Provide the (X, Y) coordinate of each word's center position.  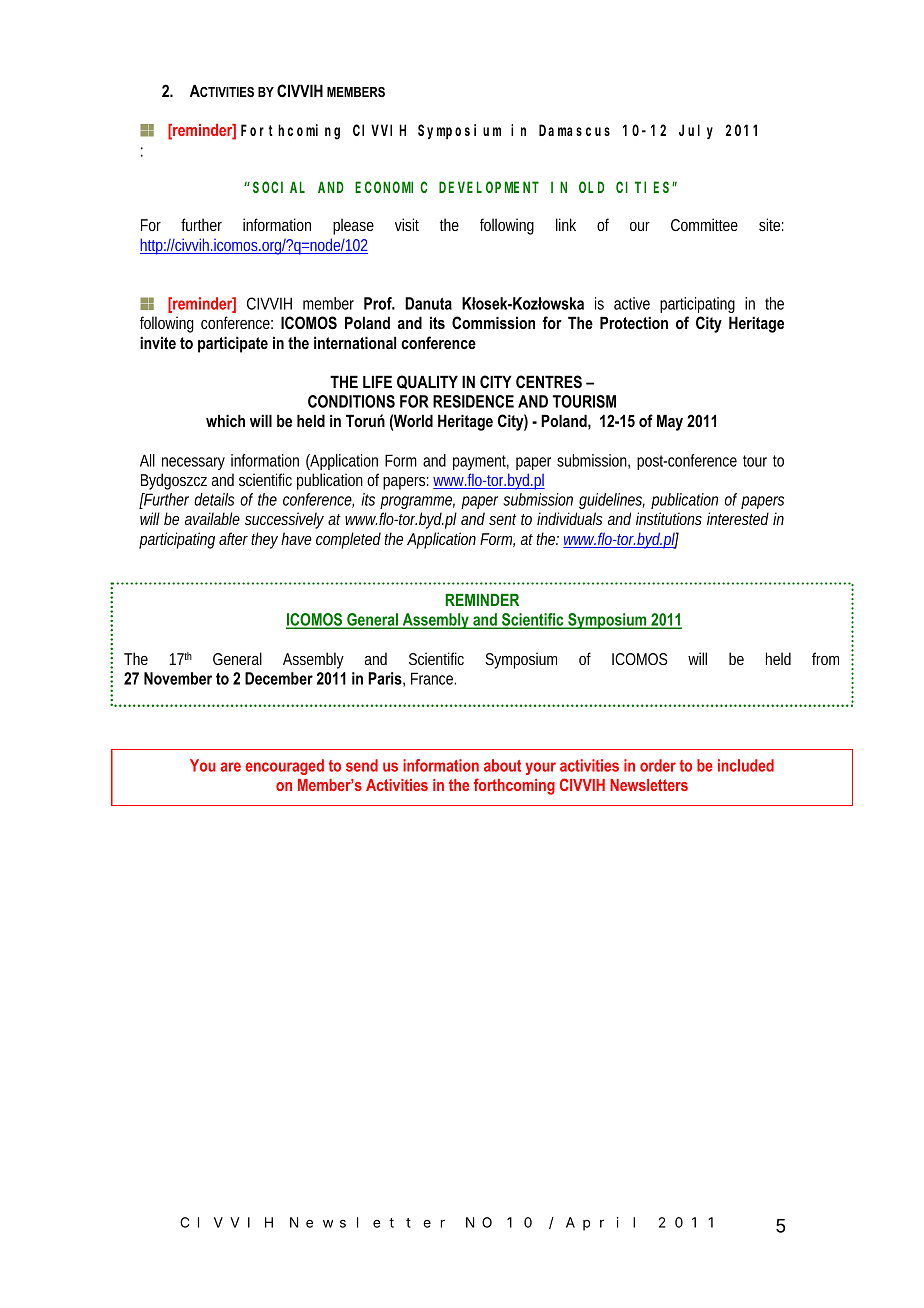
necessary (193, 463)
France (433, 678)
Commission (493, 322)
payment (481, 462)
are (231, 767)
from (825, 658)
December (279, 678)
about (502, 765)
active (632, 303)
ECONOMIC (391, 187)
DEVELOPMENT (489, 187)
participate (233, 344)
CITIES (644, 187)
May (670, 422)
